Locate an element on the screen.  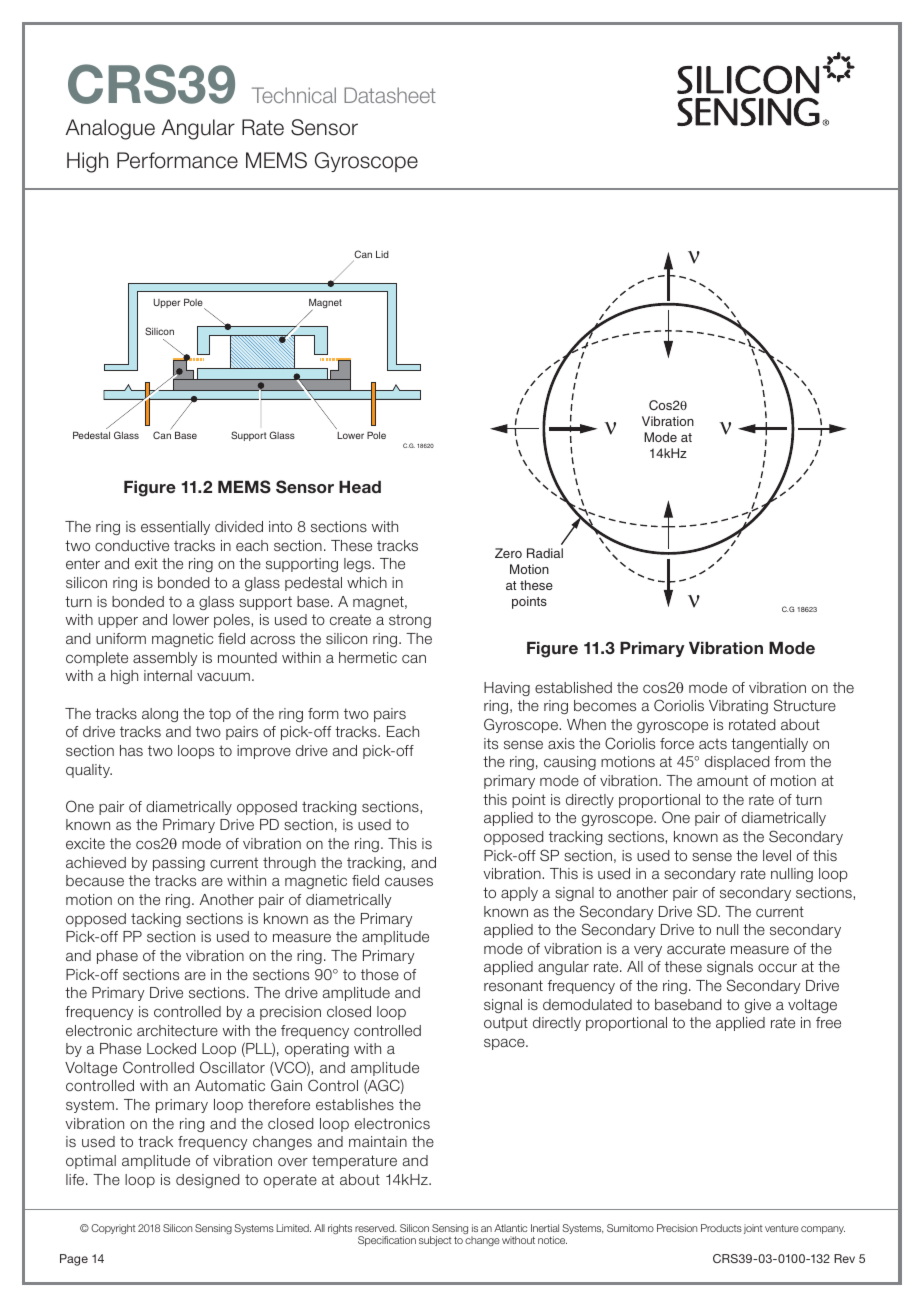
Copyright is located at coordinates (113, 1229).
